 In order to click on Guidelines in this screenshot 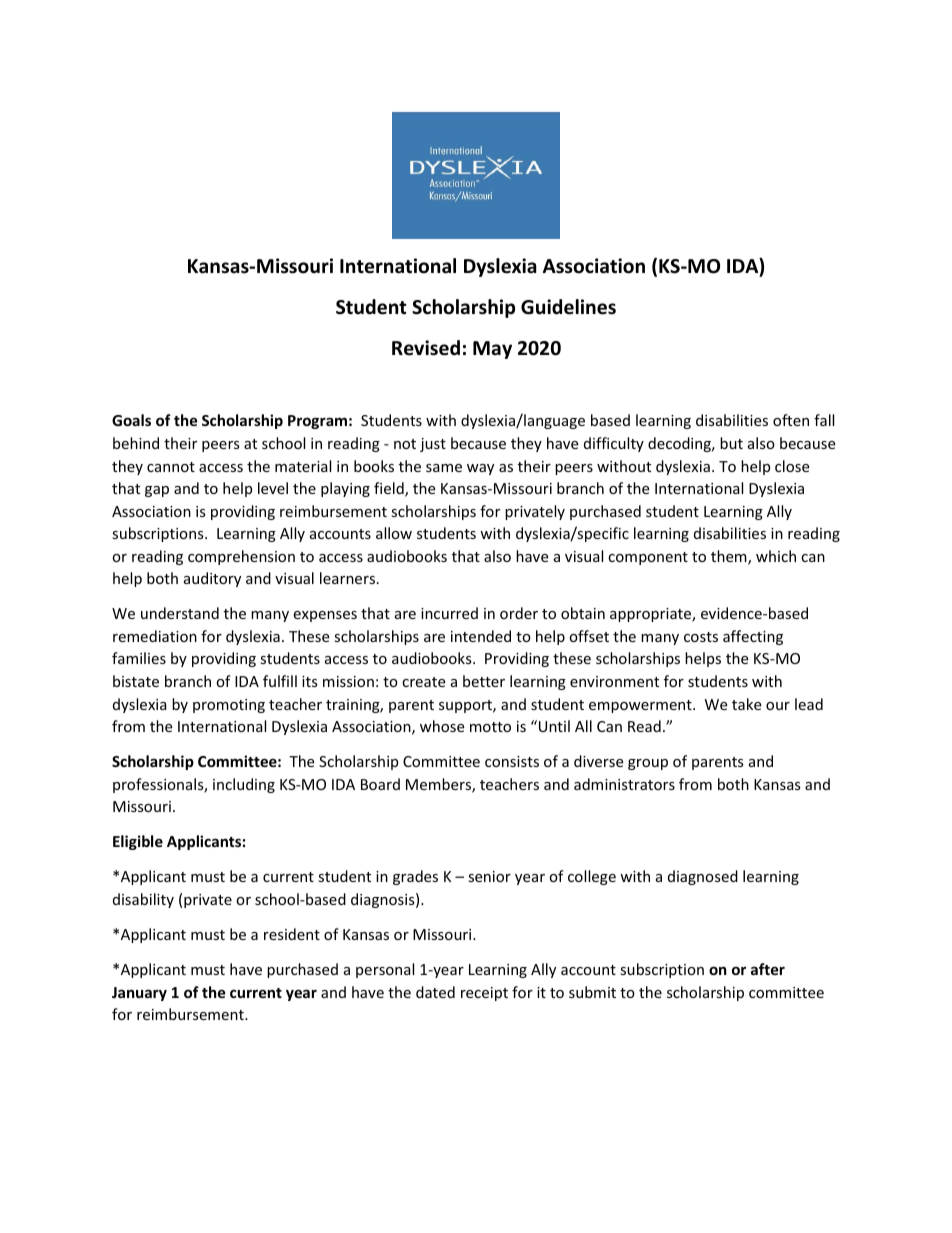, I will do `click(568, 307)`.
